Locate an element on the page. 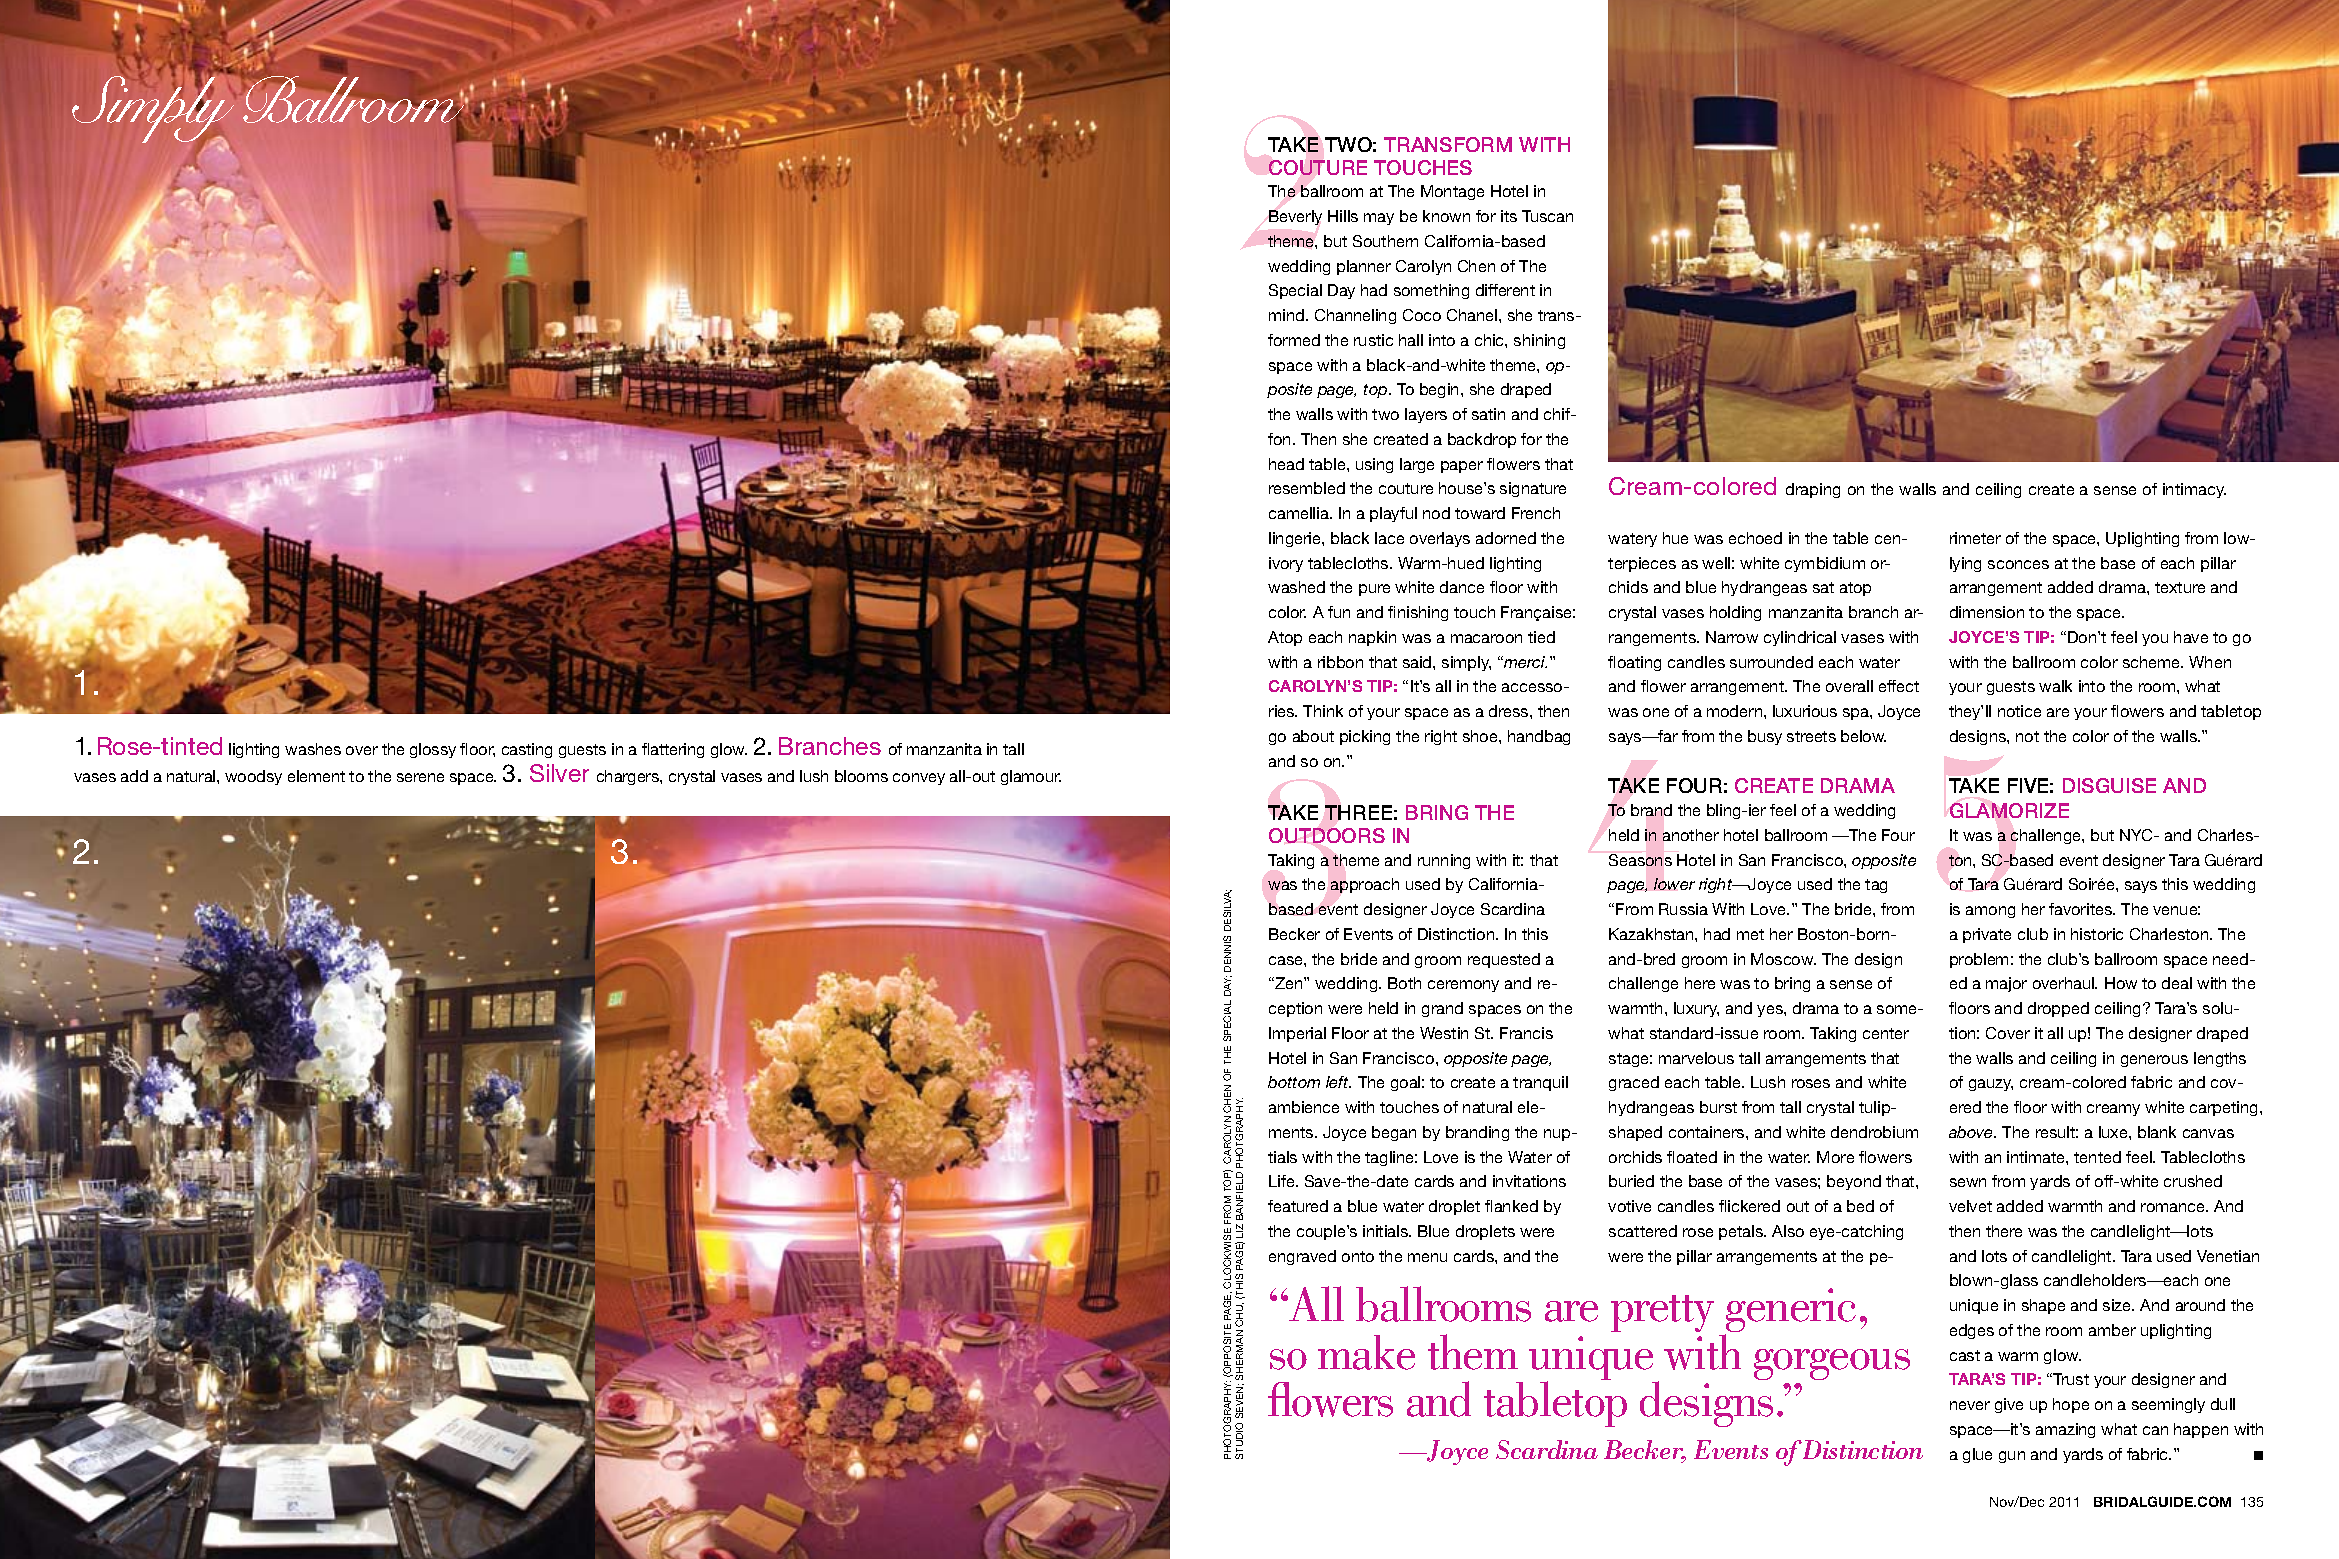 The height and width of the image is (1559, 2339). serene is located at coordinates (420, 777).
